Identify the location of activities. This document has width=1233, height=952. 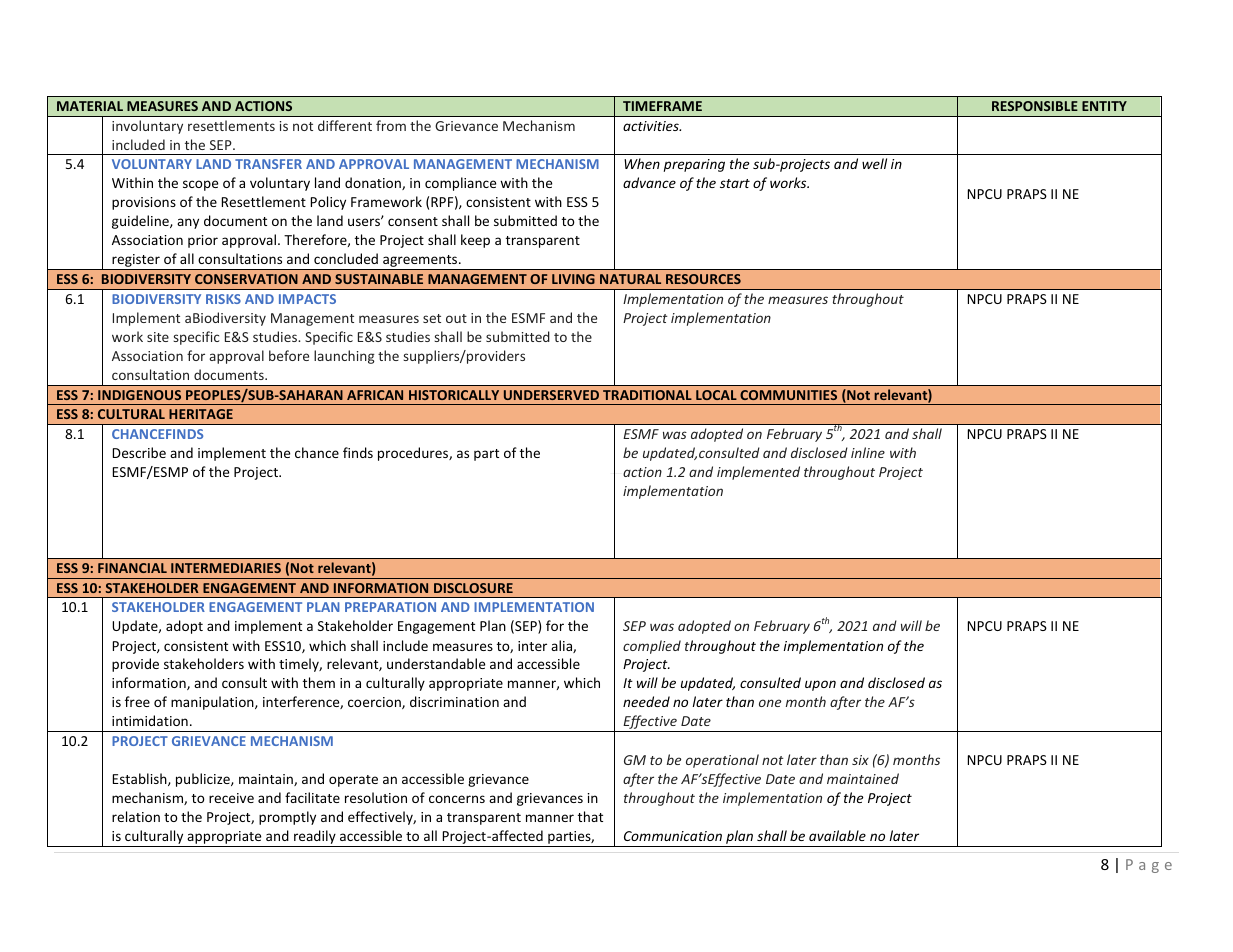
(652, 126).
